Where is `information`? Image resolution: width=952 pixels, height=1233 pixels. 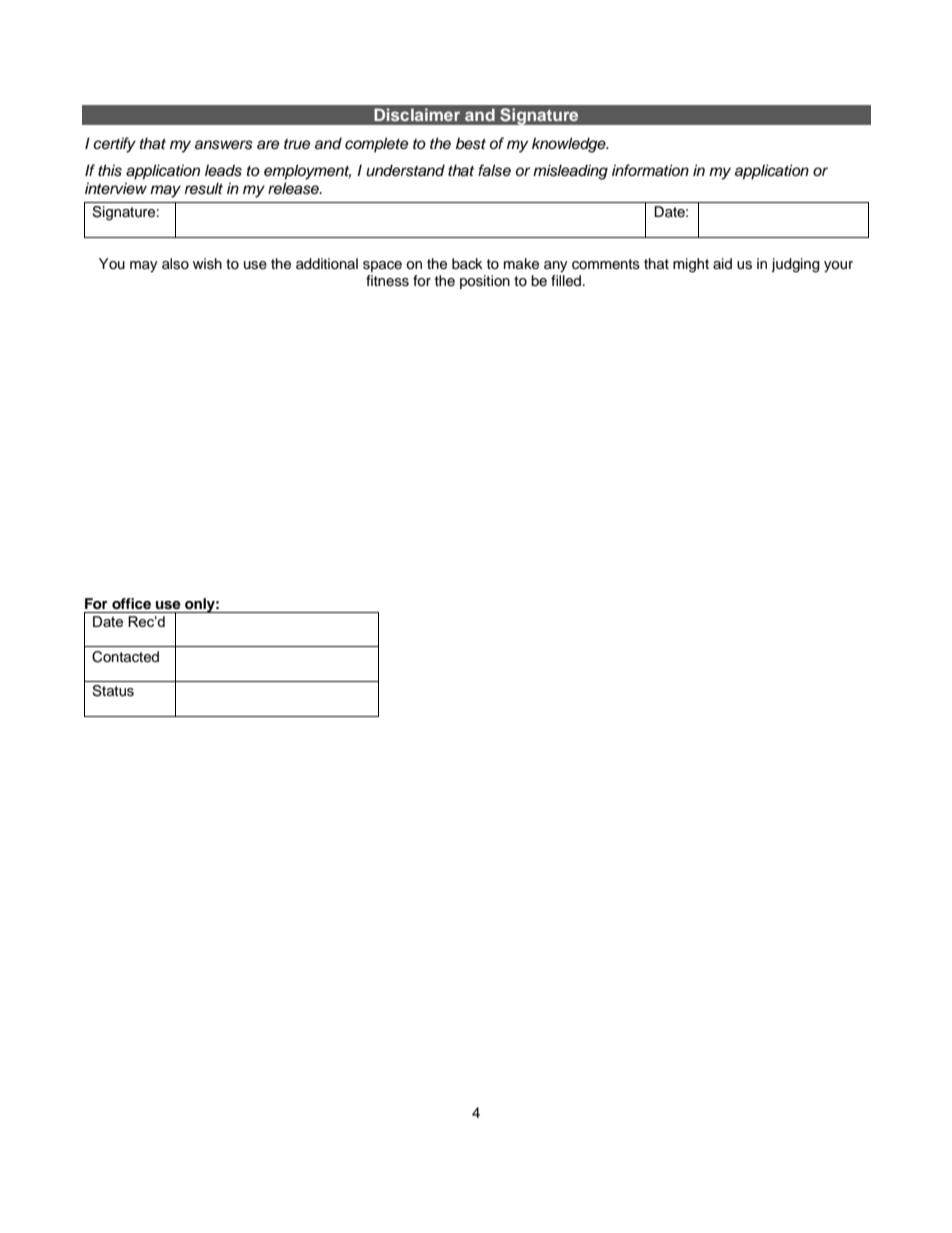
information is located at coordinates (650, 170).
